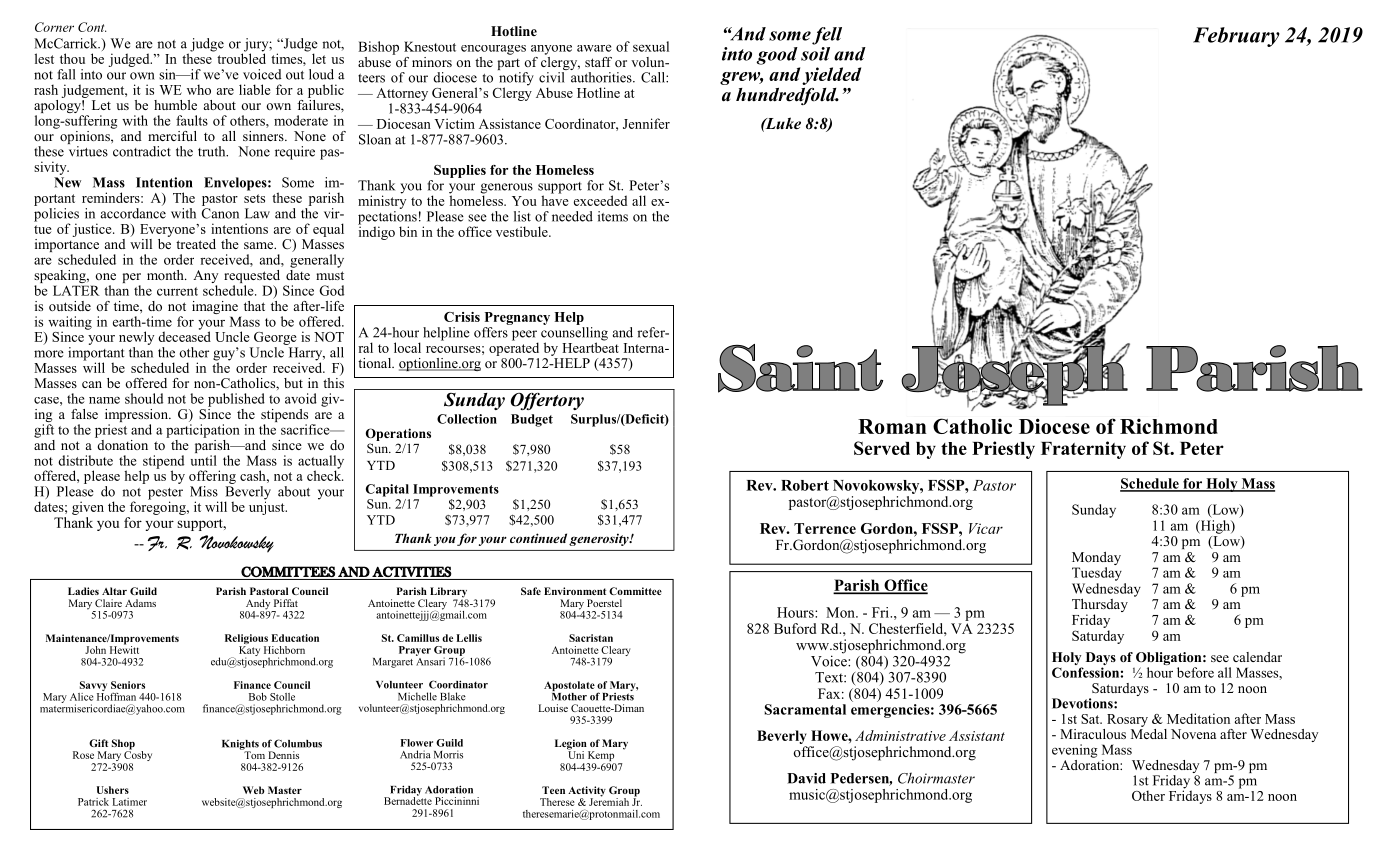 This screenshot has width=1400, height=850. What do you see at coordinates (113, 790) in the screenshot?
I see `Ushers` at bounding box center [113, 790].
